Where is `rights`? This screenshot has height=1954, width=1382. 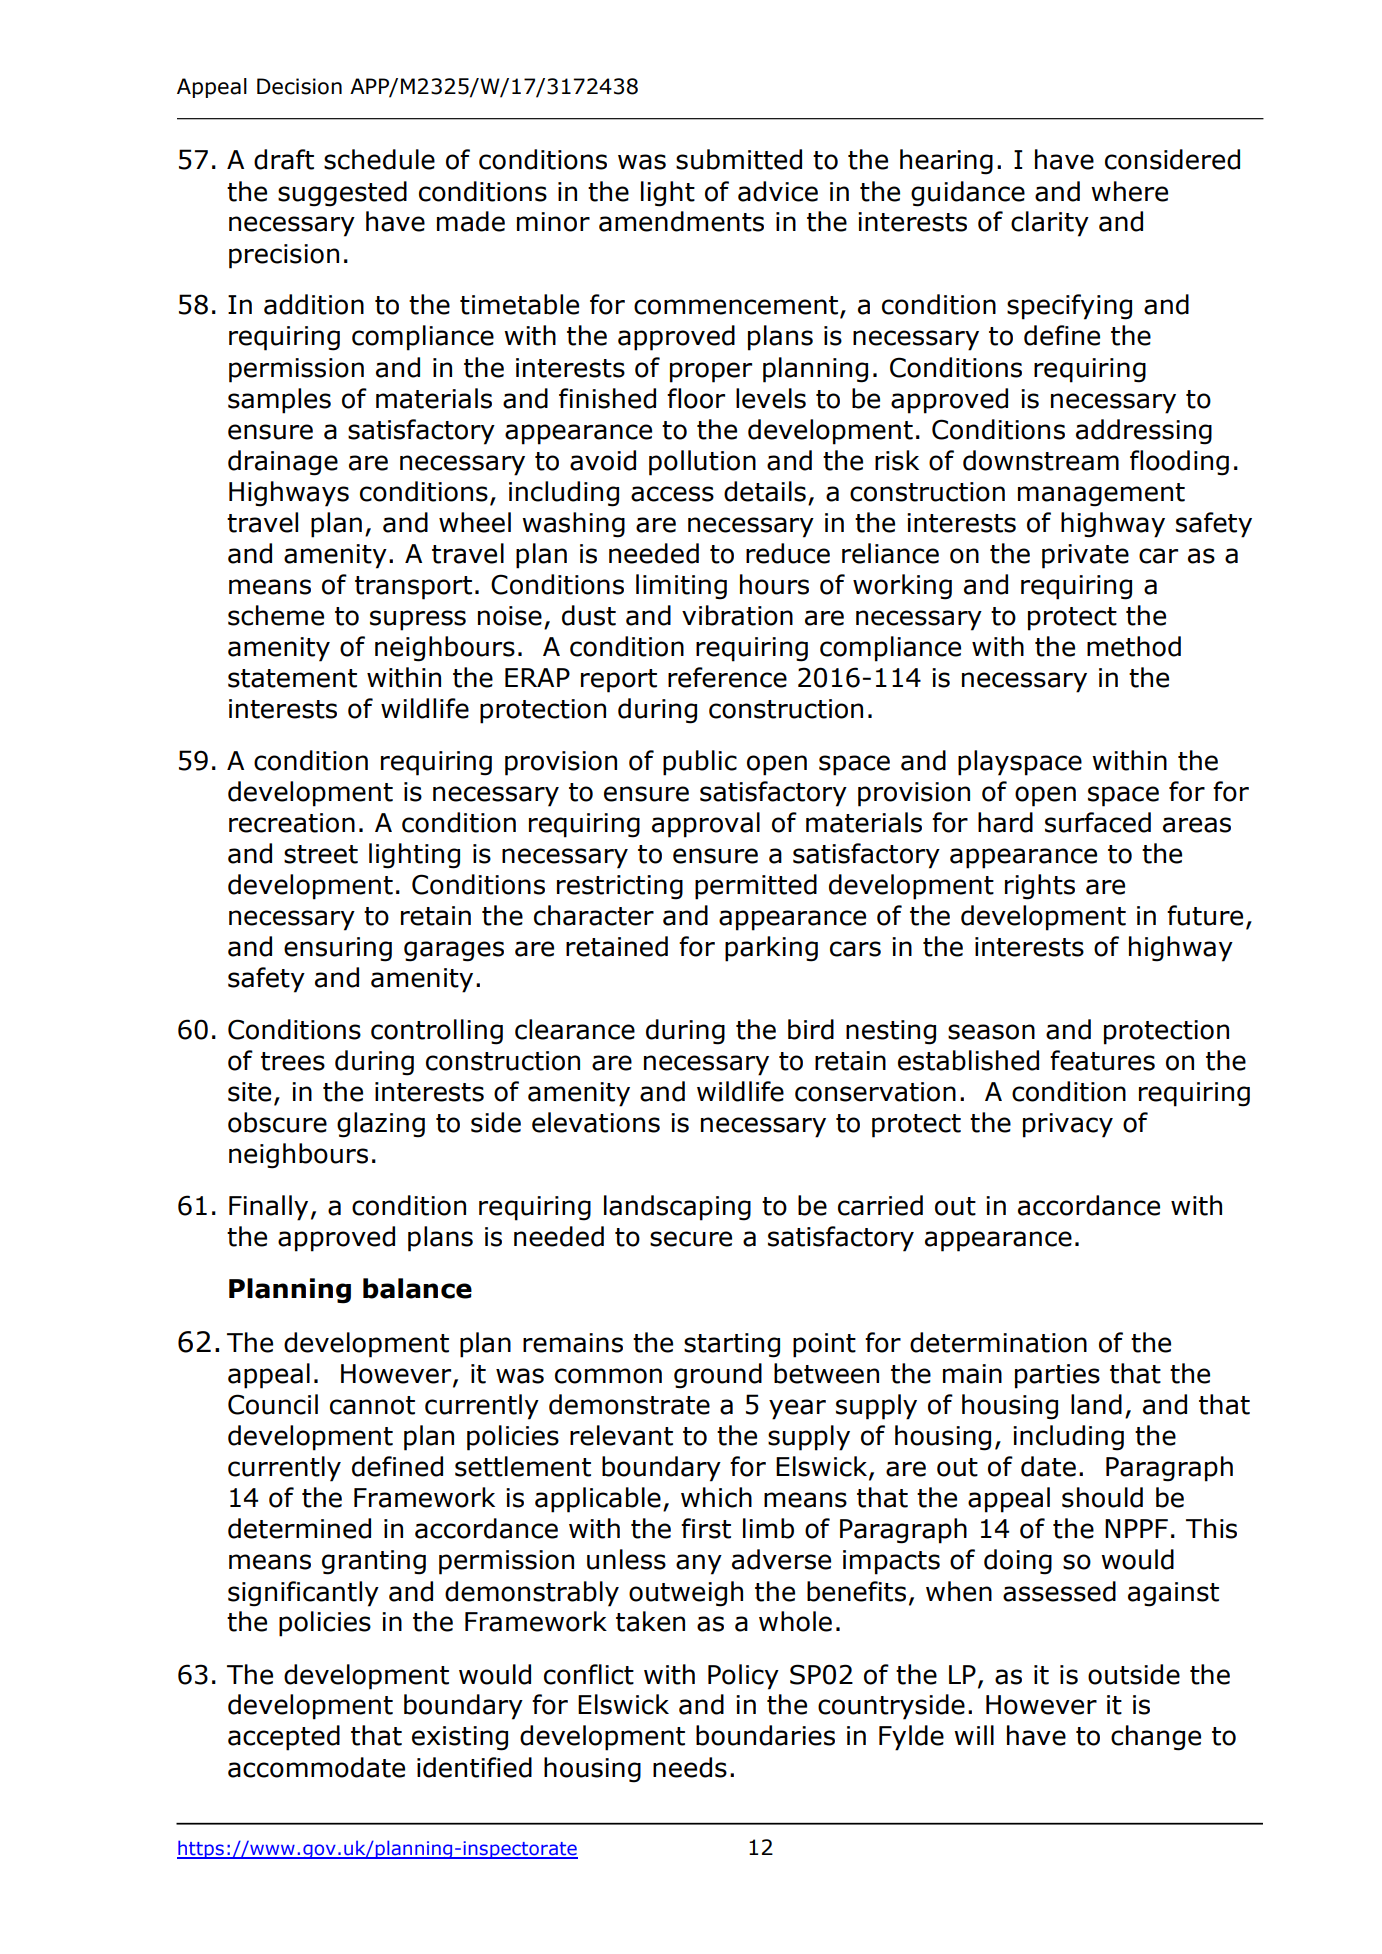
rights is located at coordinates (1040, 887).
